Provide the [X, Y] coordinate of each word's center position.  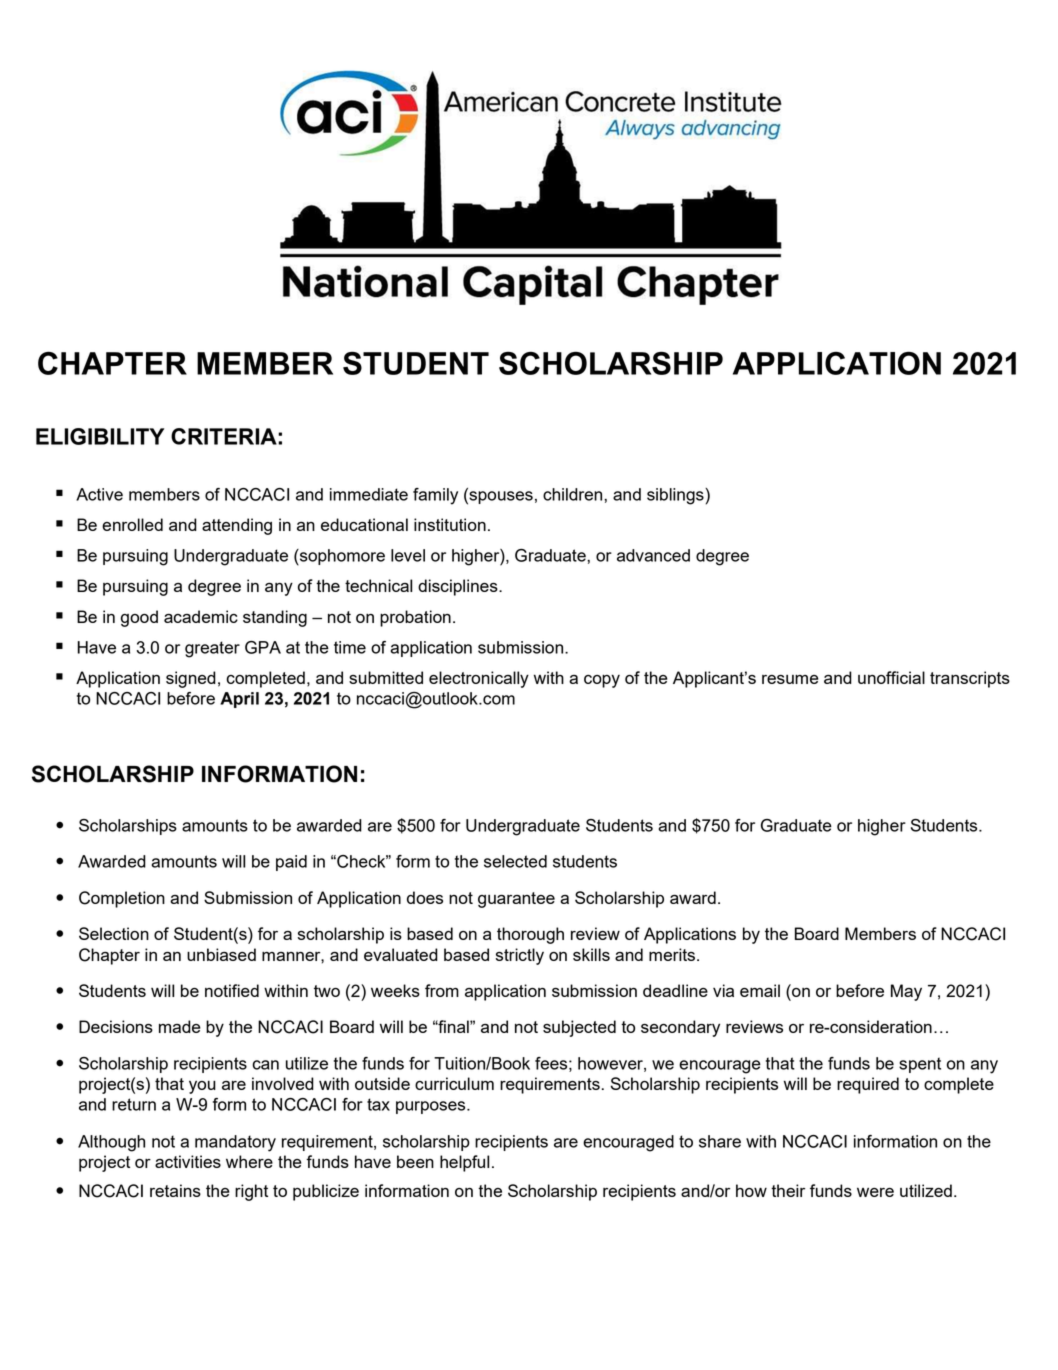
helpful [464, 1163]
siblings [676, 496]
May [906, 992]
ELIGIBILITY [100, 436]
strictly [520, 956]
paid [291, 863]
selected [515, 861]
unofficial [891, 677]
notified [232, 990]
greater [212, 649]
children [574, 494]
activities [188, 1161]
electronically [479, 679]
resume [790, 679]
